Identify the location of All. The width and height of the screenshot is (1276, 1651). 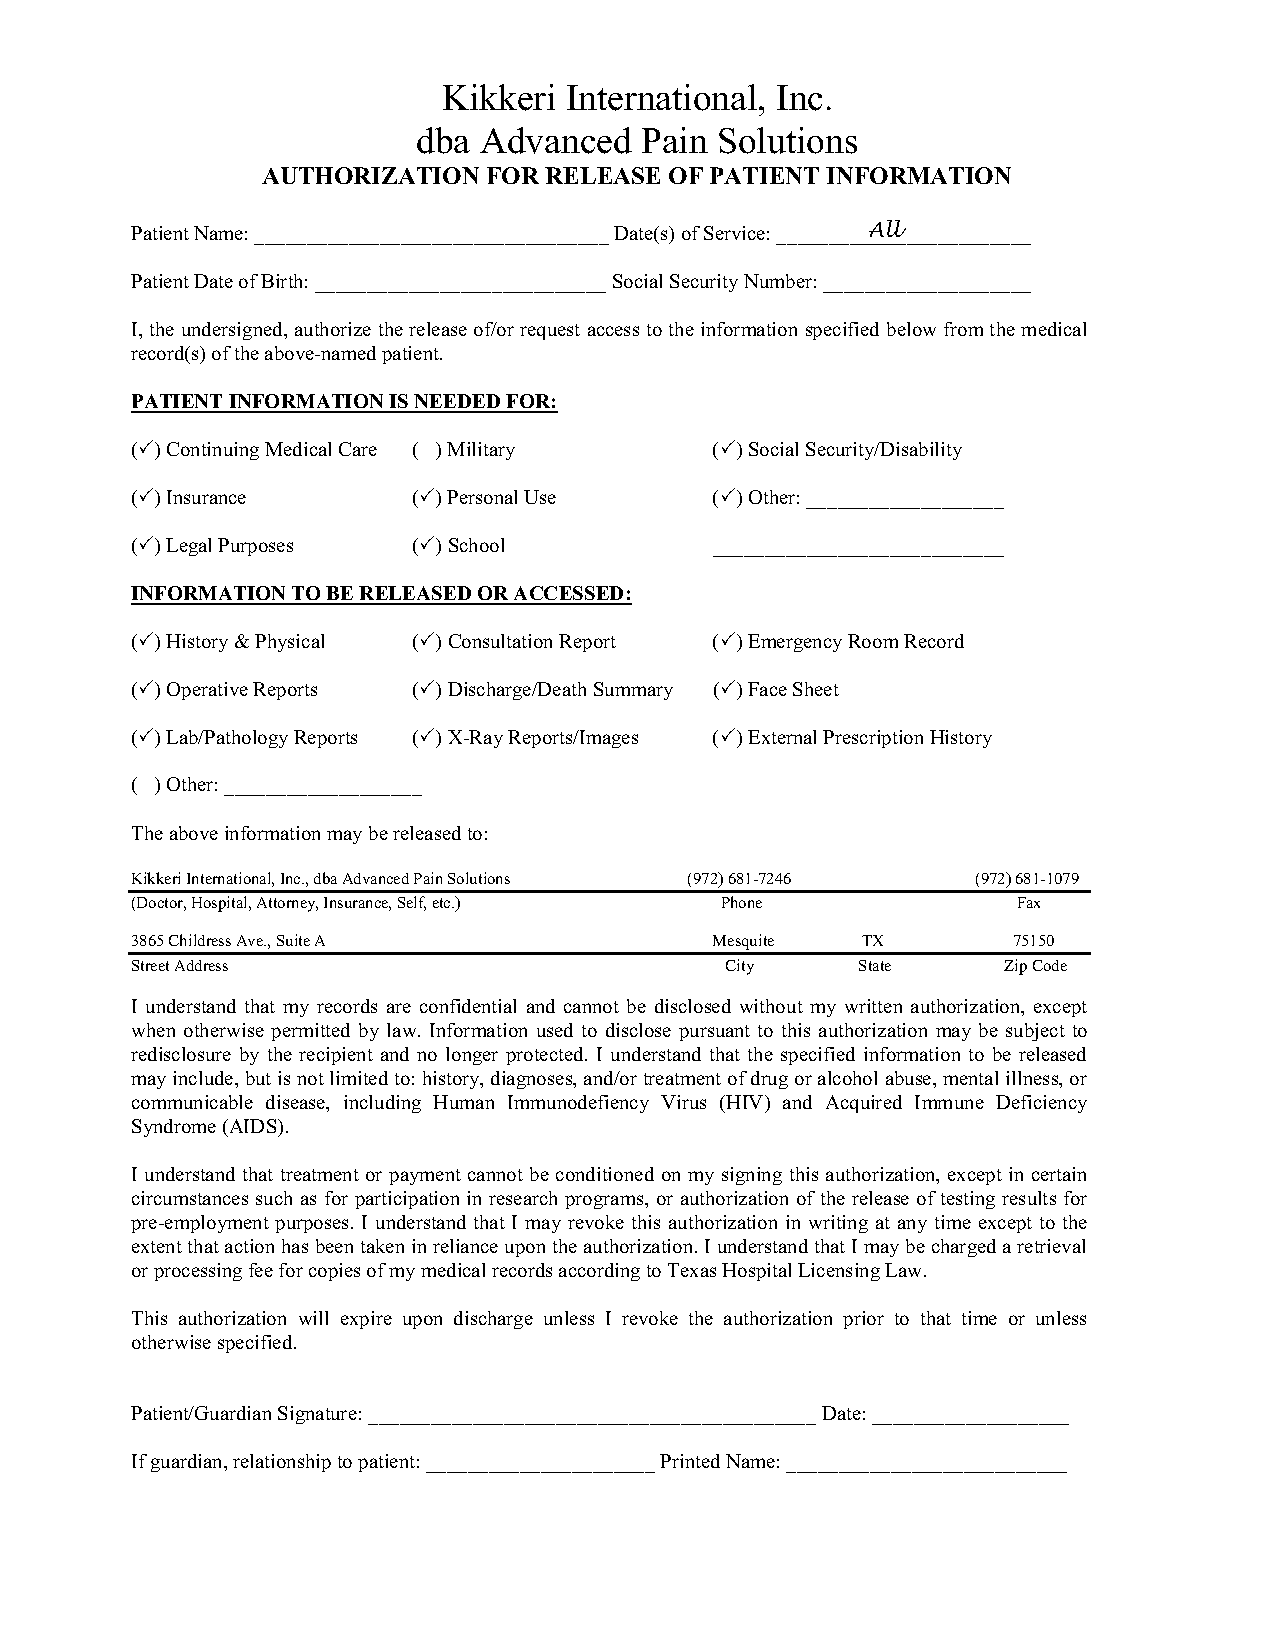
(887, 228).
